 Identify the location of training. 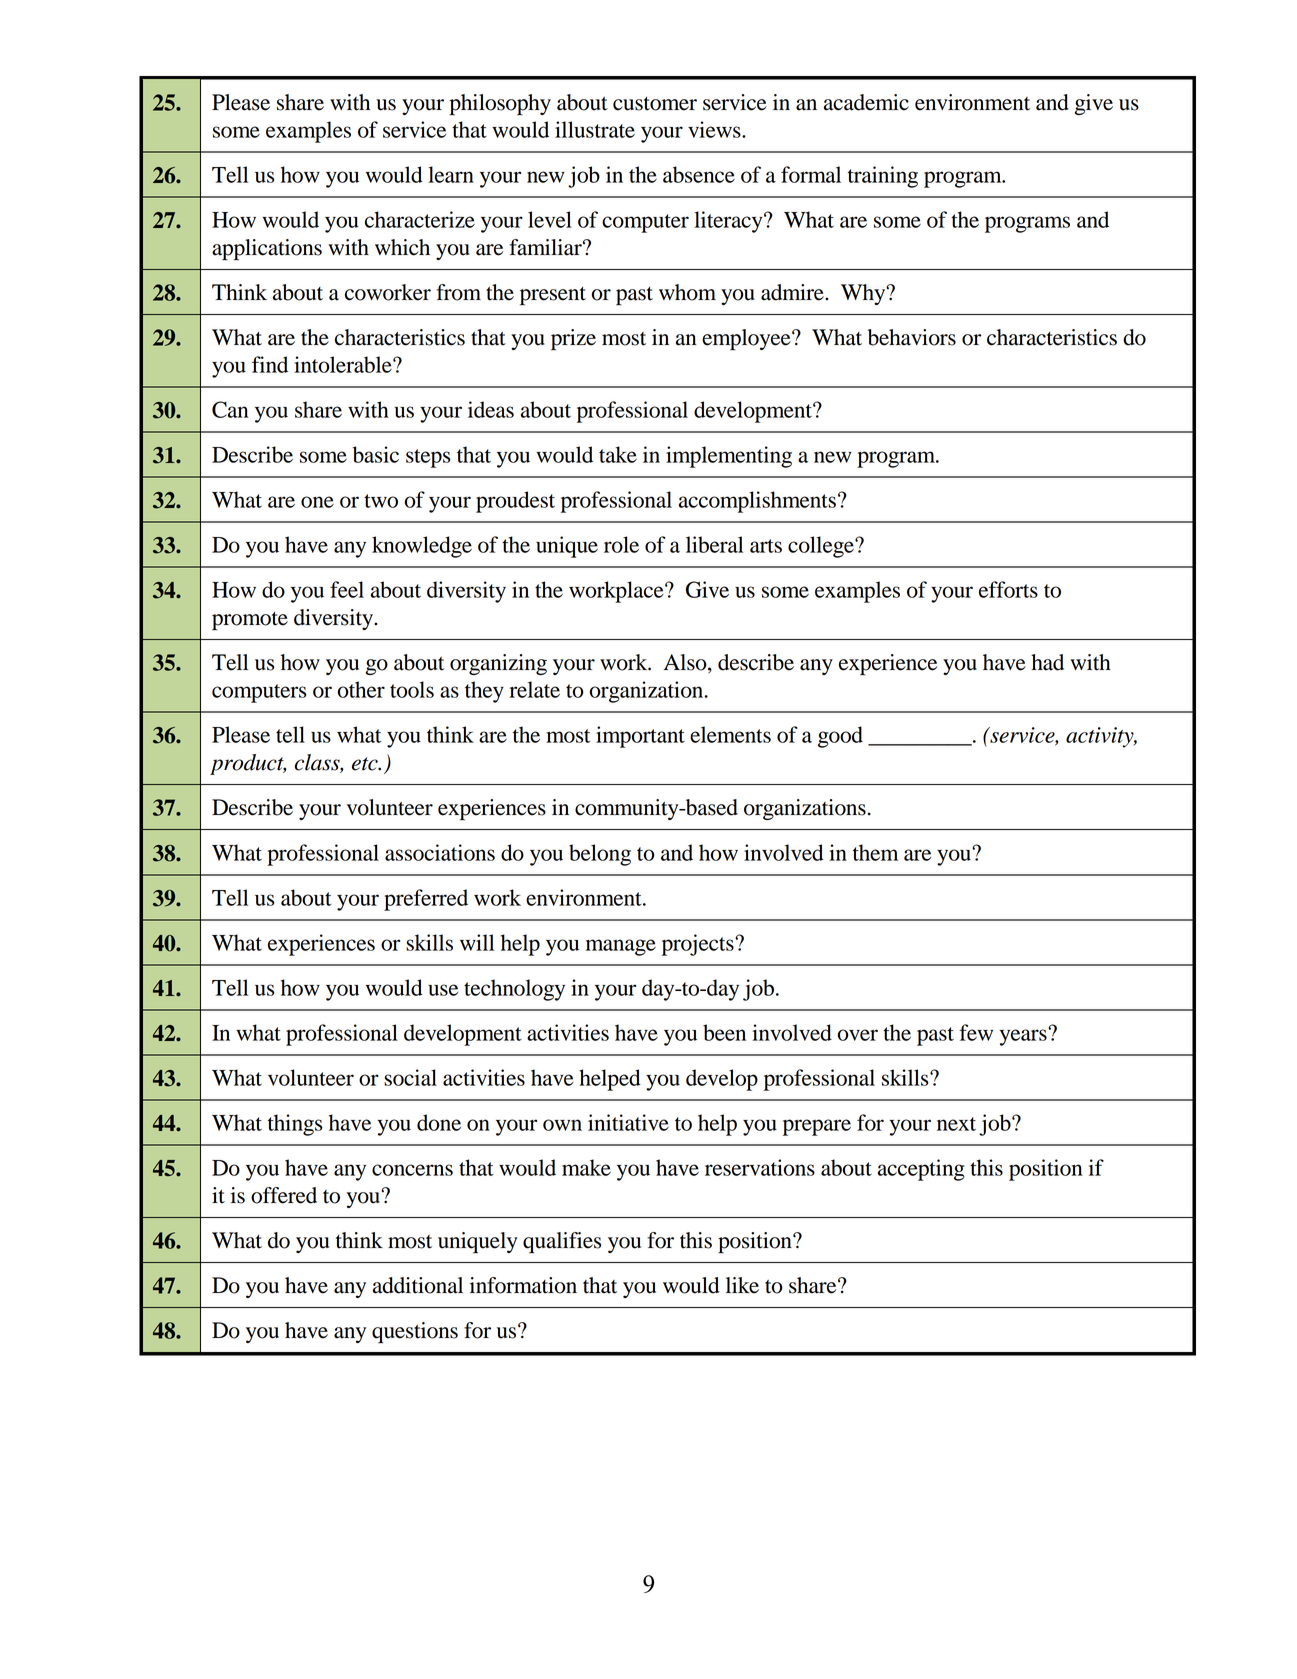
(883, 177).
